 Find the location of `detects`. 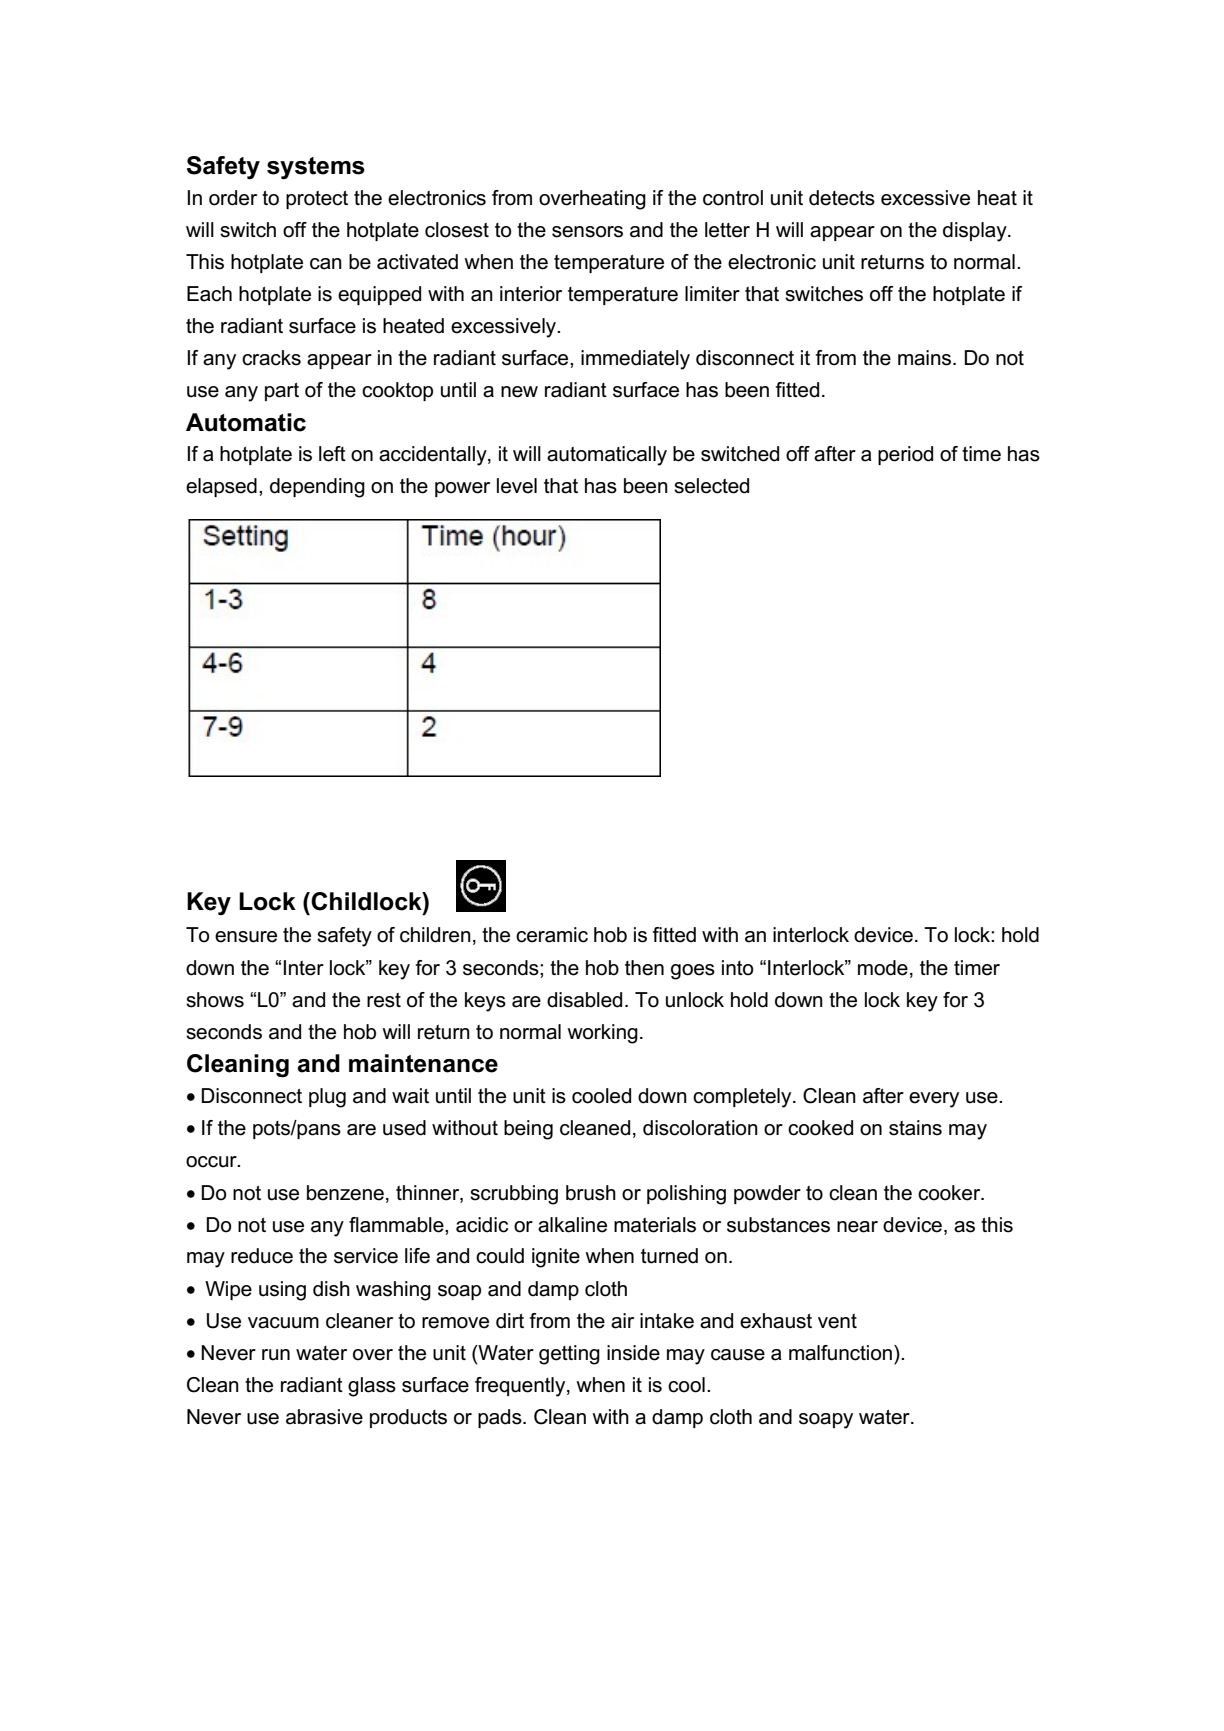

detects is located at coordinates (842, 198).
